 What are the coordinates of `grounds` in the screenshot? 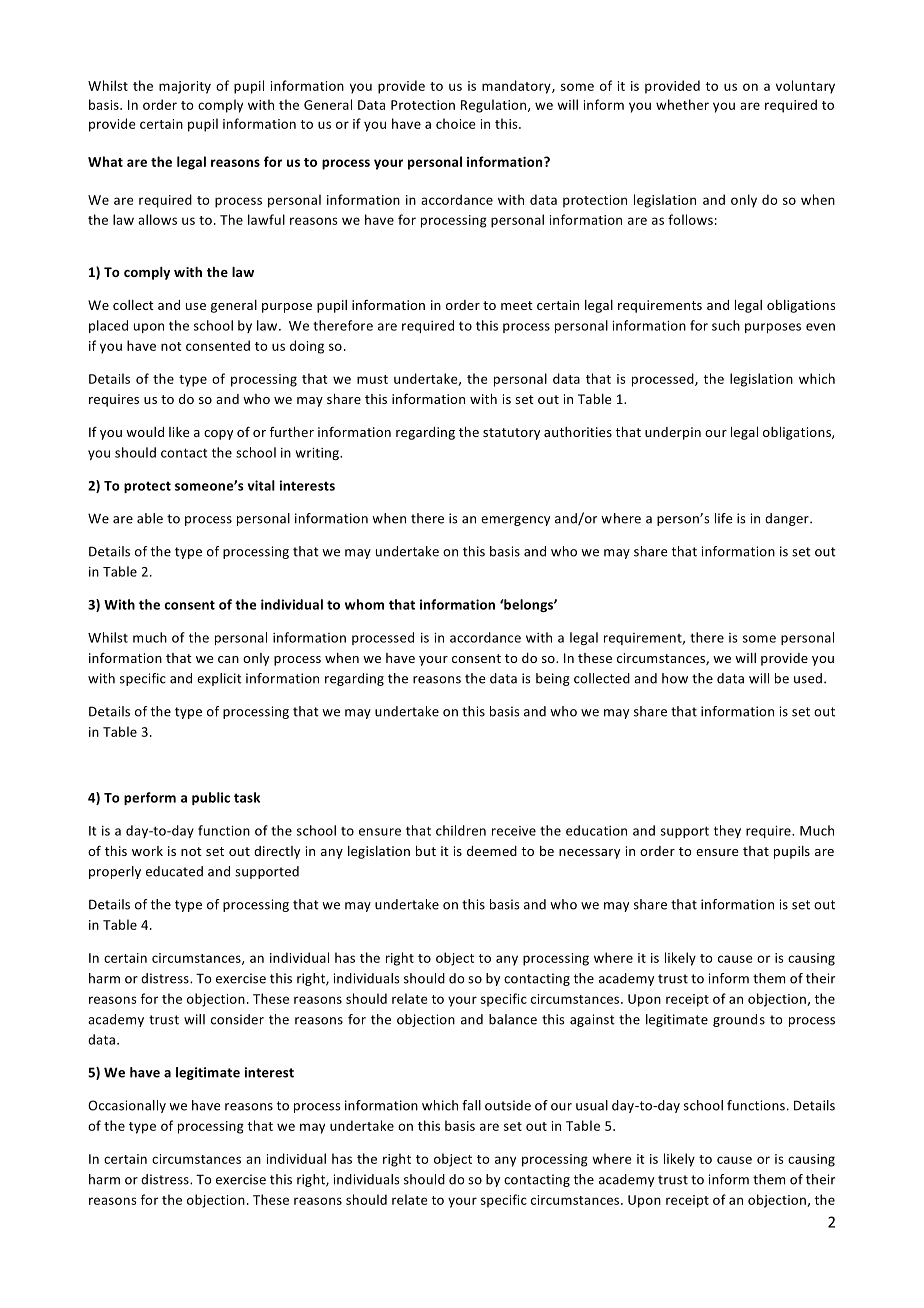 It's located at (739, 1020).
